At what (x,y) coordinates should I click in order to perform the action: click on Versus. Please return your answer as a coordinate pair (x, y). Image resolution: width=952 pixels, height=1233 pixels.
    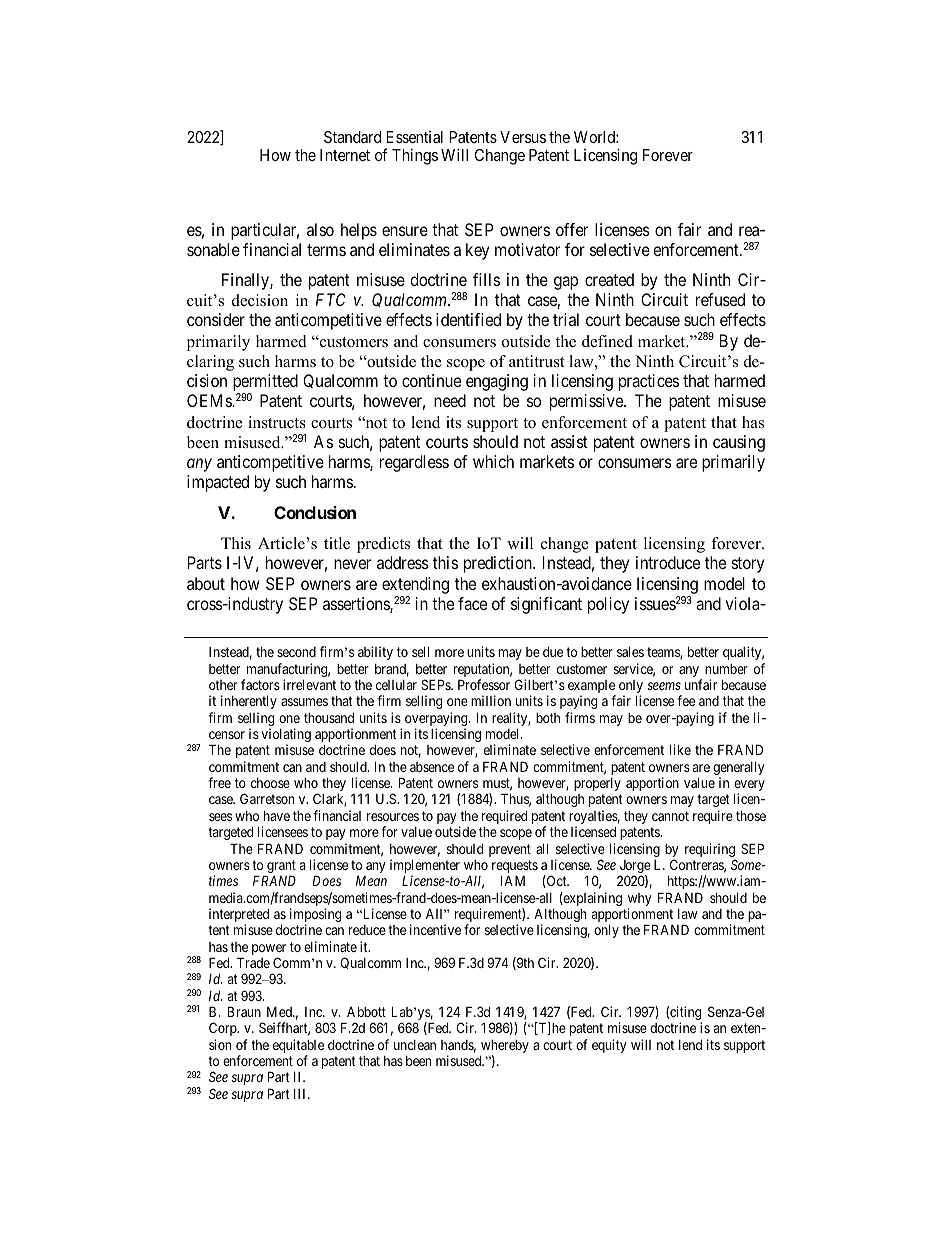
    Looking at the image, I should click on (523, 137).
